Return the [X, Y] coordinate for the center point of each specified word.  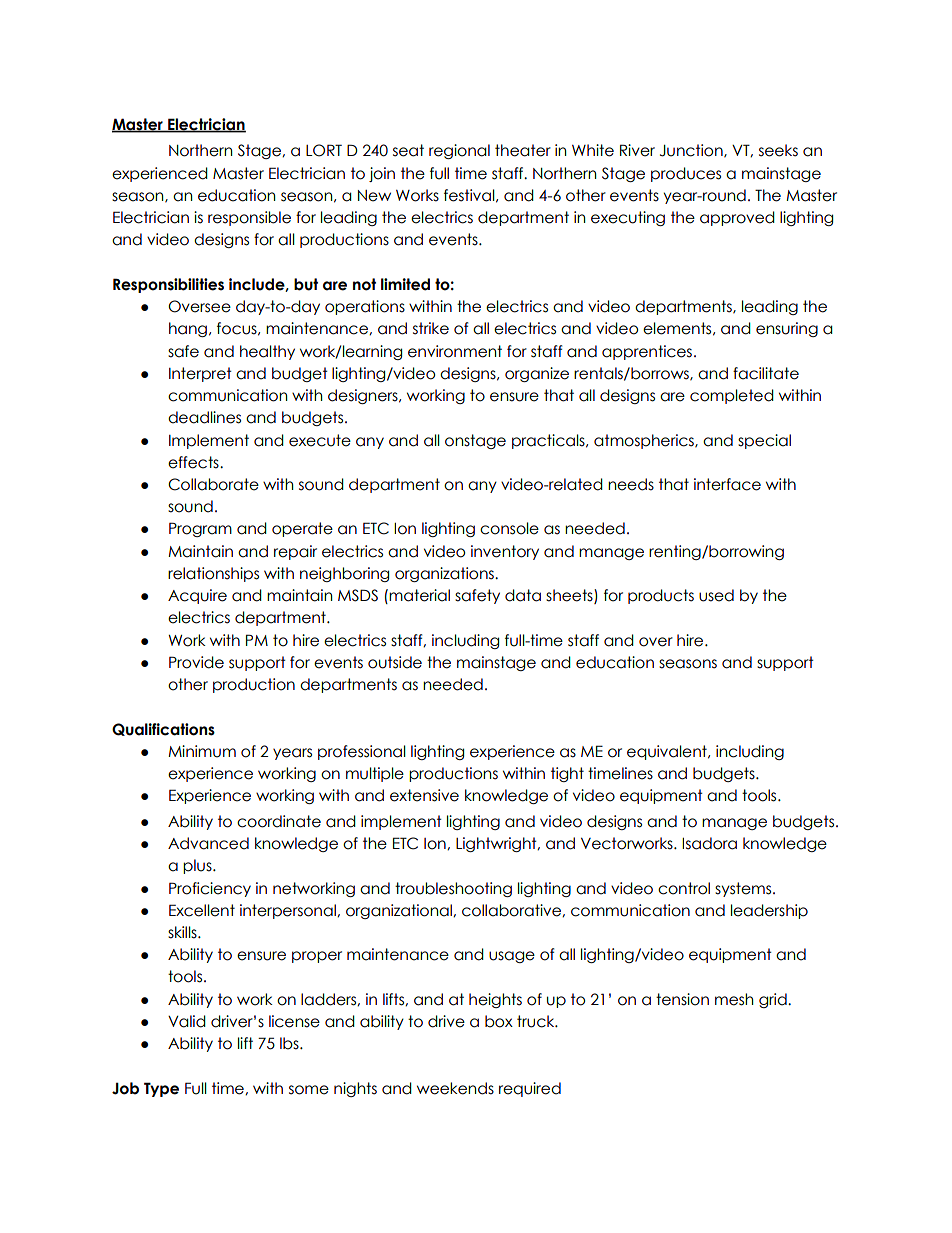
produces [686, 174]
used [716, 595]
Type [161, 1089]
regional [459, 151]
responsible [249, 218]
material [419, 595]
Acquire [197, 596]
